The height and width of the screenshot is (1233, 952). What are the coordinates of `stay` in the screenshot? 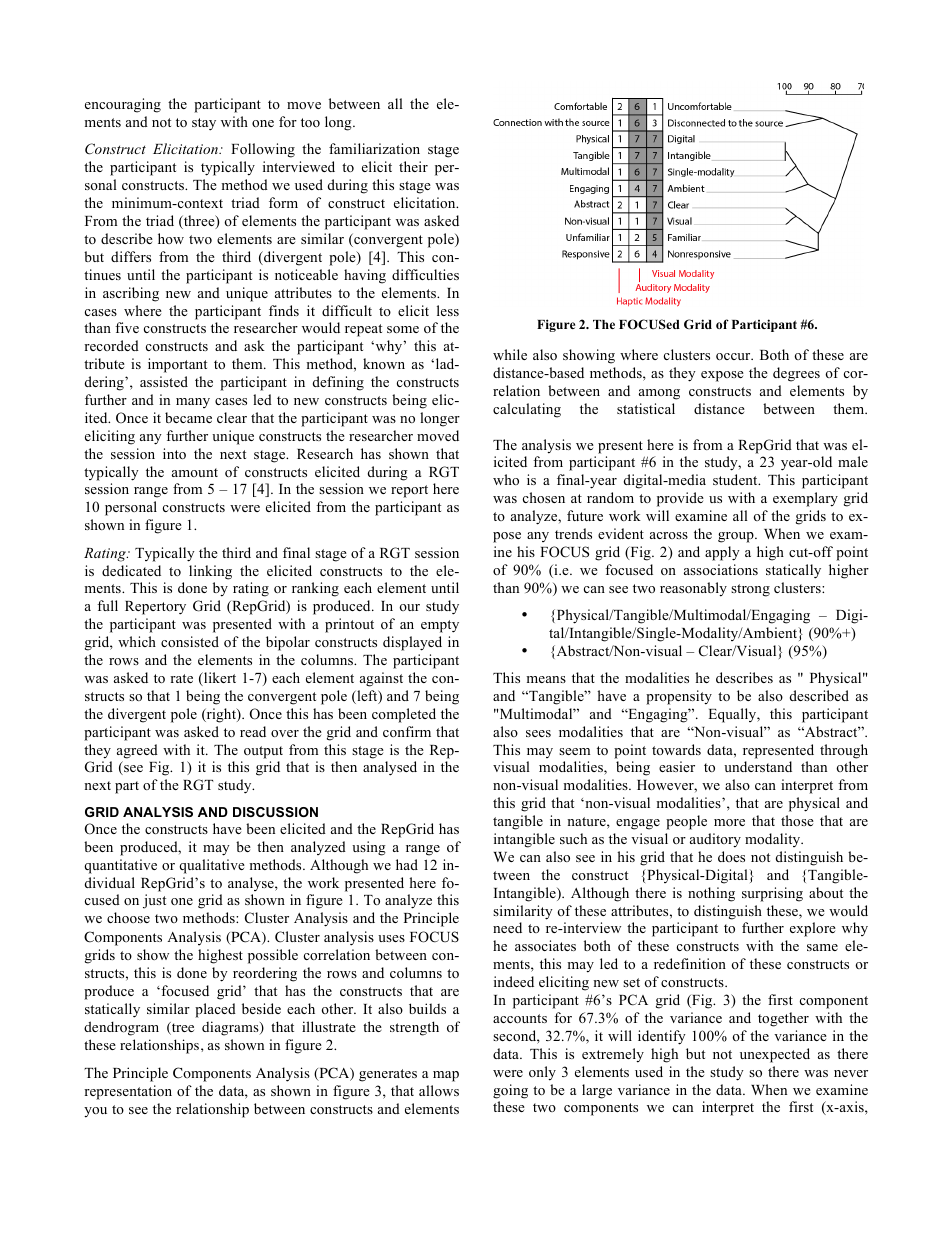 It's located at (204, 124).
